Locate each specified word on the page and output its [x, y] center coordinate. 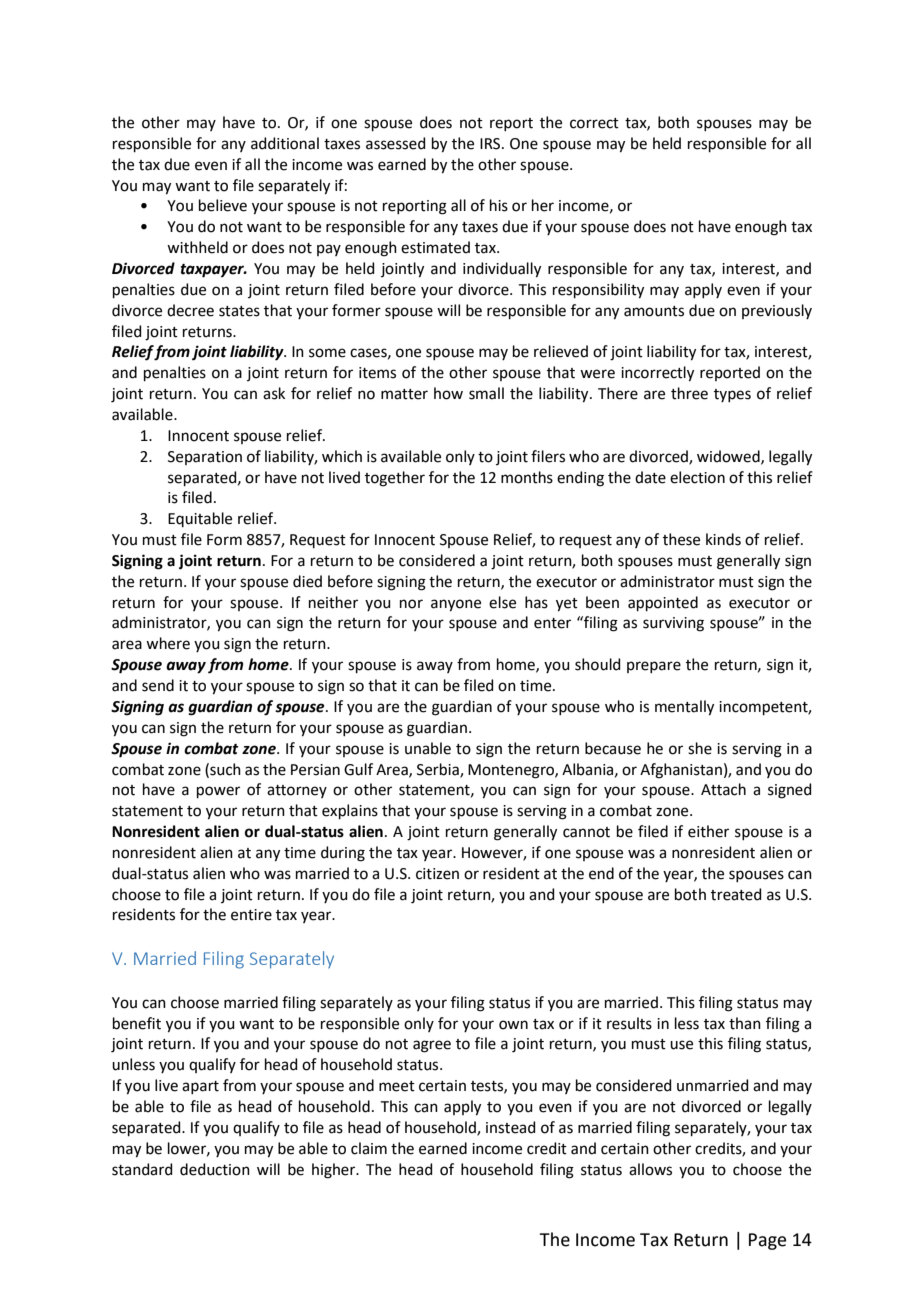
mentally [684, 708]
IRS [491, 144]
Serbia [439, 770]
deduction [215, 1169]
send [158, 685]
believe [223, 205]
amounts [654, 311]
